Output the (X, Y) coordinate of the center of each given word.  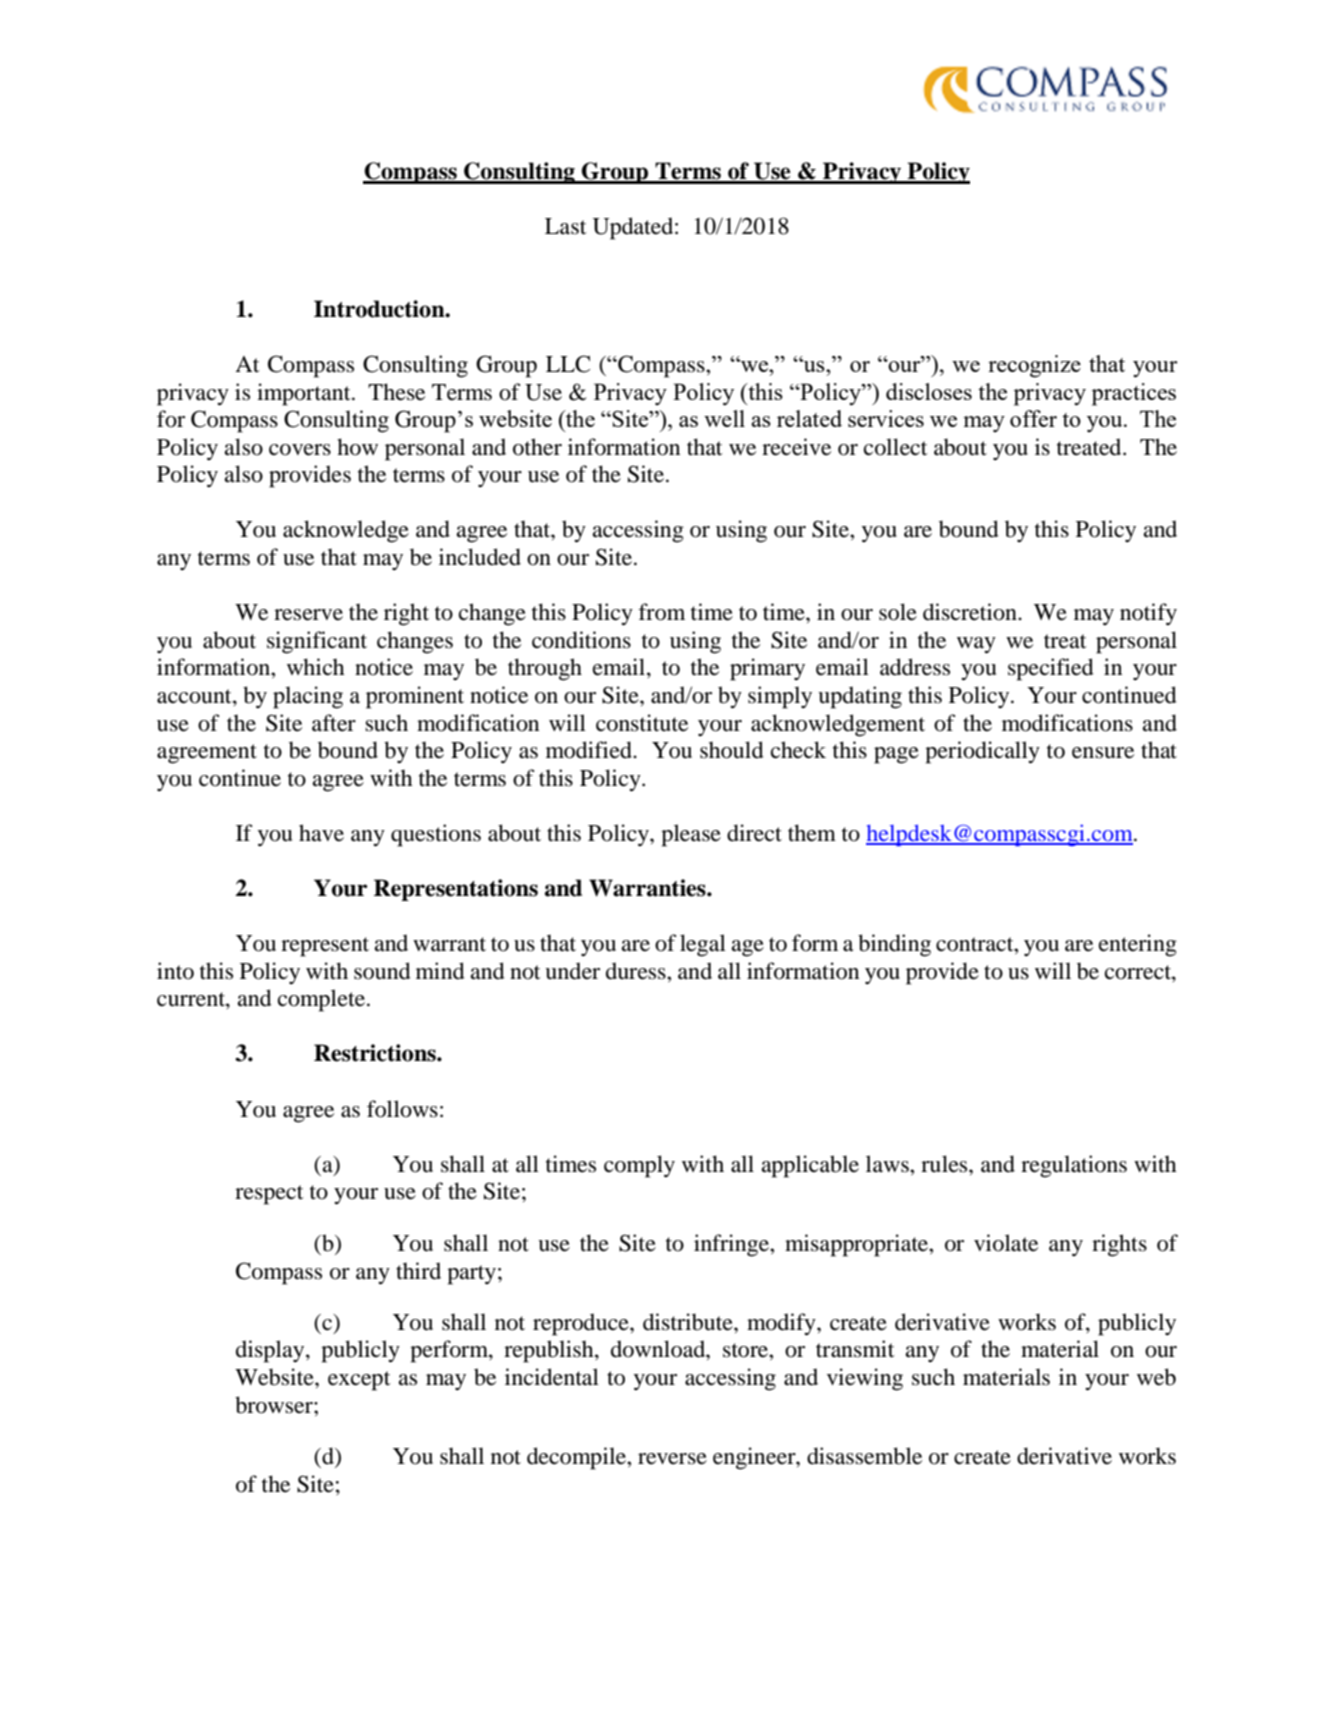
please (691, 835)
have (321, 833)
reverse (672, 1459)
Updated (634, 228)
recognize (1034, 366)
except (359, 1381)
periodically (982, 752)
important (305, 394)
